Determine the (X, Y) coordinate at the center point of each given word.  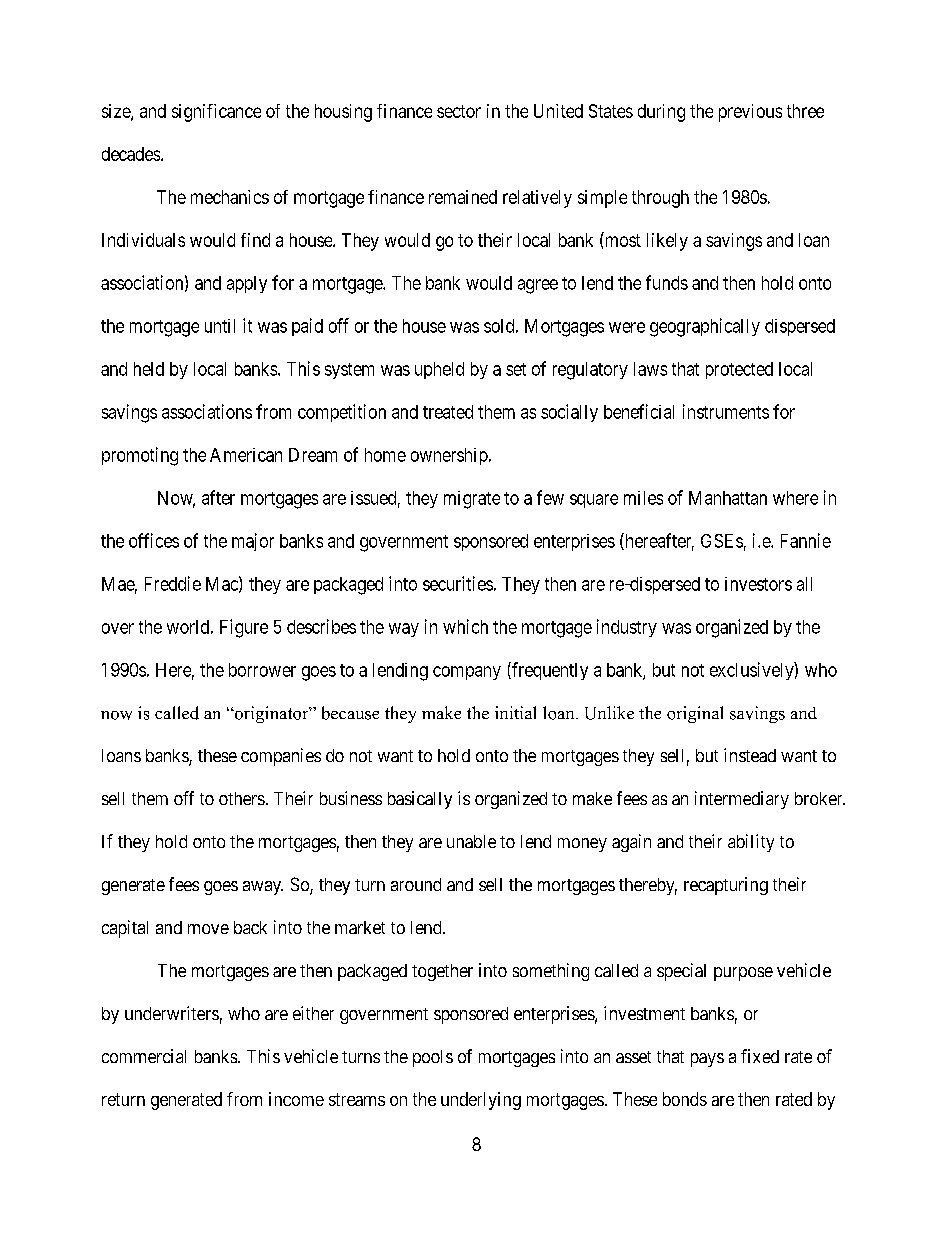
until (220, 326)
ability (751, 843)
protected (739, 370)
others (242, 798)
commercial (144, 1056)
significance (216, 113)
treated (448, 412)
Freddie (173, 583)
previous (750, 113)
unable (471, 841)
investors (758, 584)
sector (459, 111)
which (465, 626)
